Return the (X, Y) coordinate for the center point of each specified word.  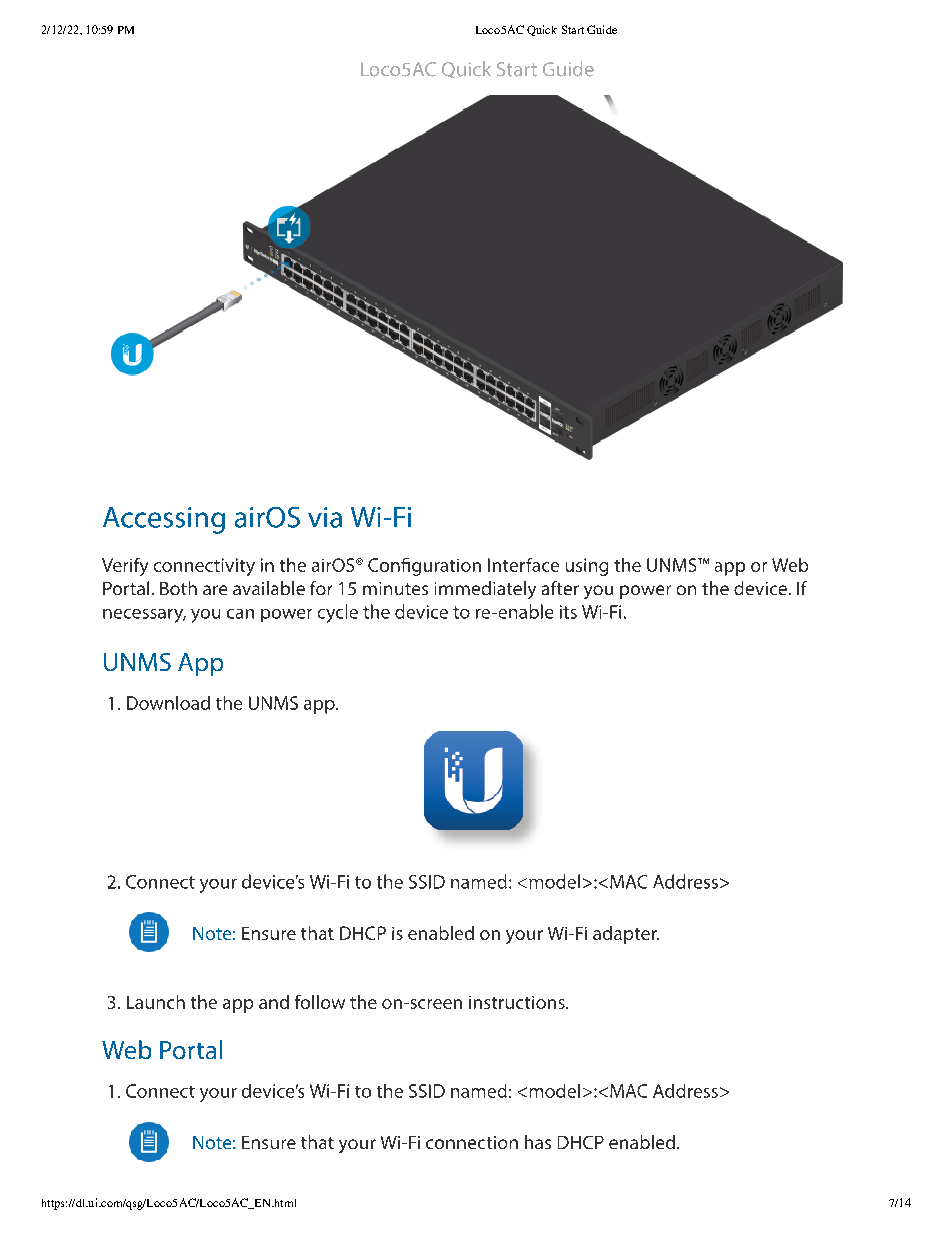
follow (320, 1002)
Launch (156, 1002)
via (325, 517)
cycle (338, 613)
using (587, 567)
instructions (518, 1002)
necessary (144, 616)
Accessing (164, 520)
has (538, 1142)
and (274, 1002)
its (568, 612)
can (240, 614)
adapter (626, 935)
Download (168, 703)
